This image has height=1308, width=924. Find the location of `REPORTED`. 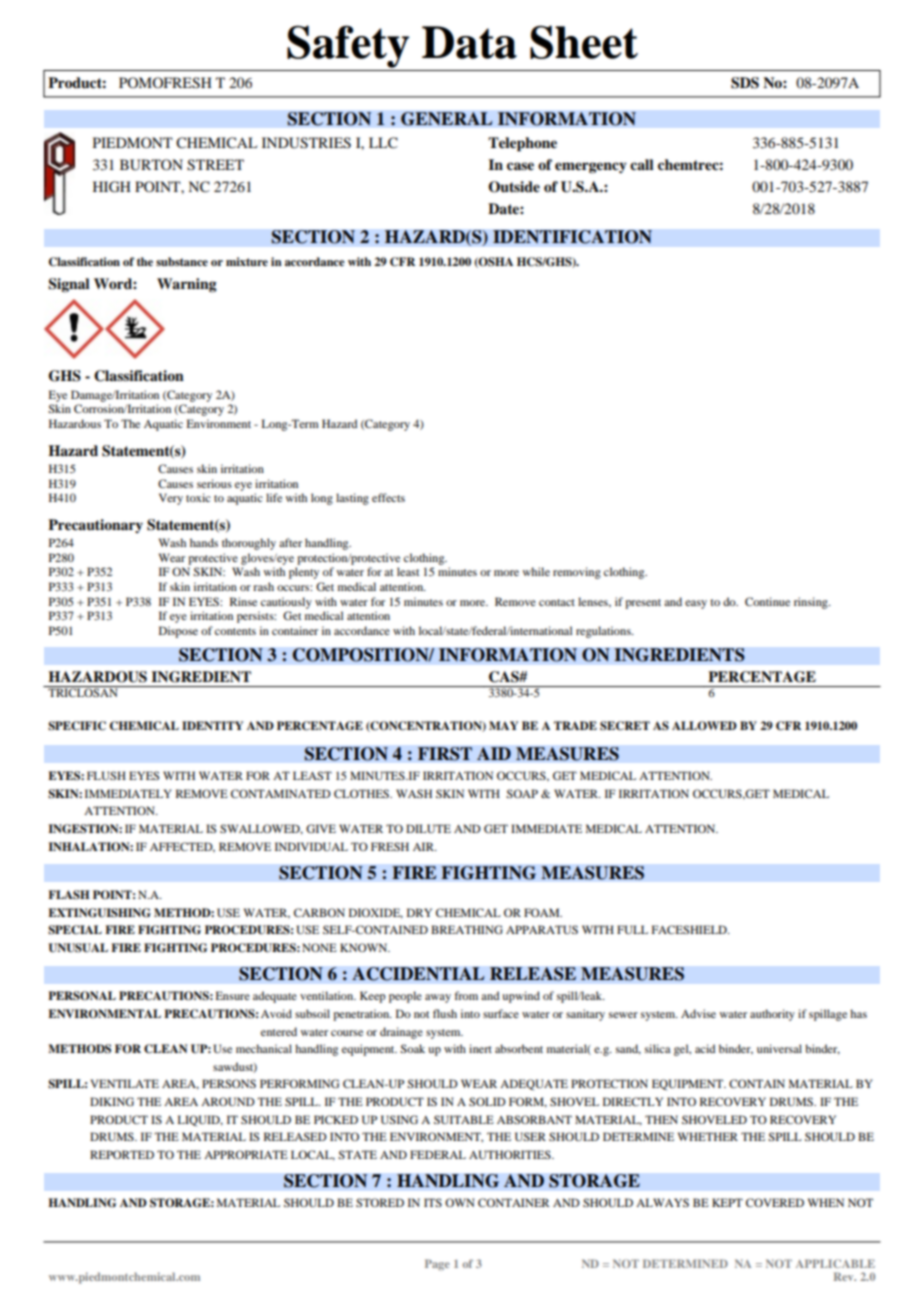

REPORTED is located at coordinates (122, 1154).
